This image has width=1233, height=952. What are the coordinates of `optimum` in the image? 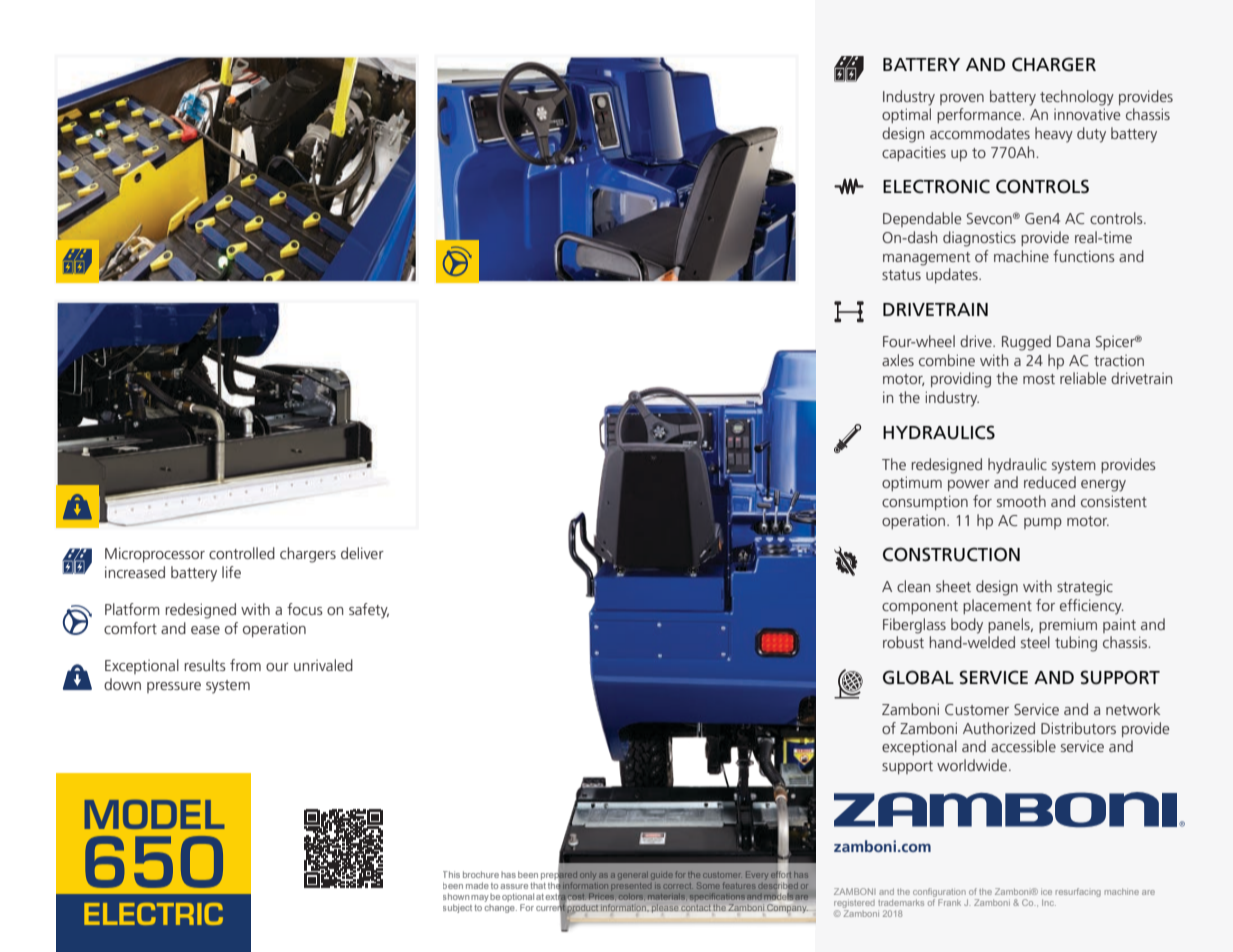 It's located at (912, 483).
